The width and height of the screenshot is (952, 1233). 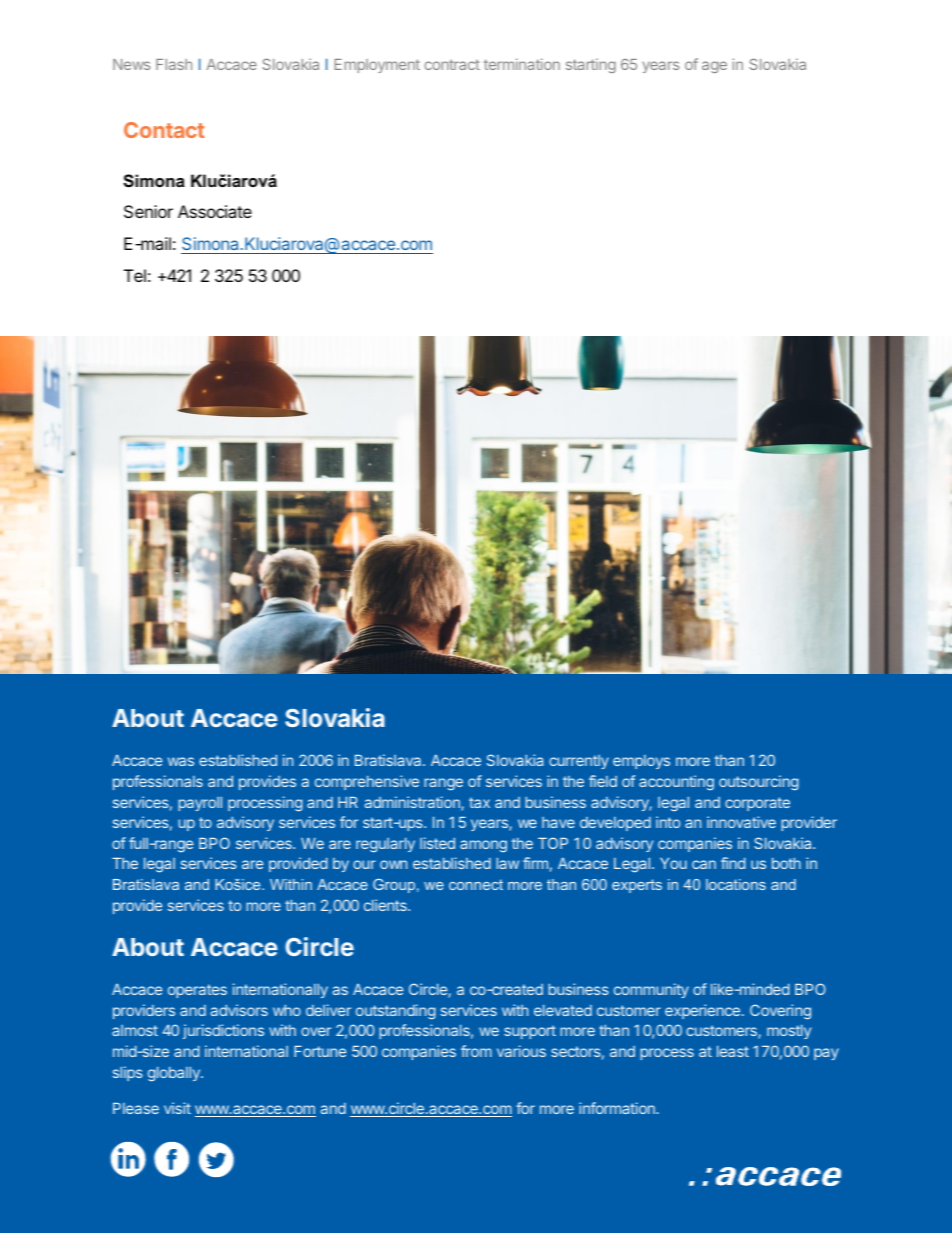 What do you see at coordinates (733, 1051) in the screenshot?
I see `least` at bounding box center [733, 1051].
